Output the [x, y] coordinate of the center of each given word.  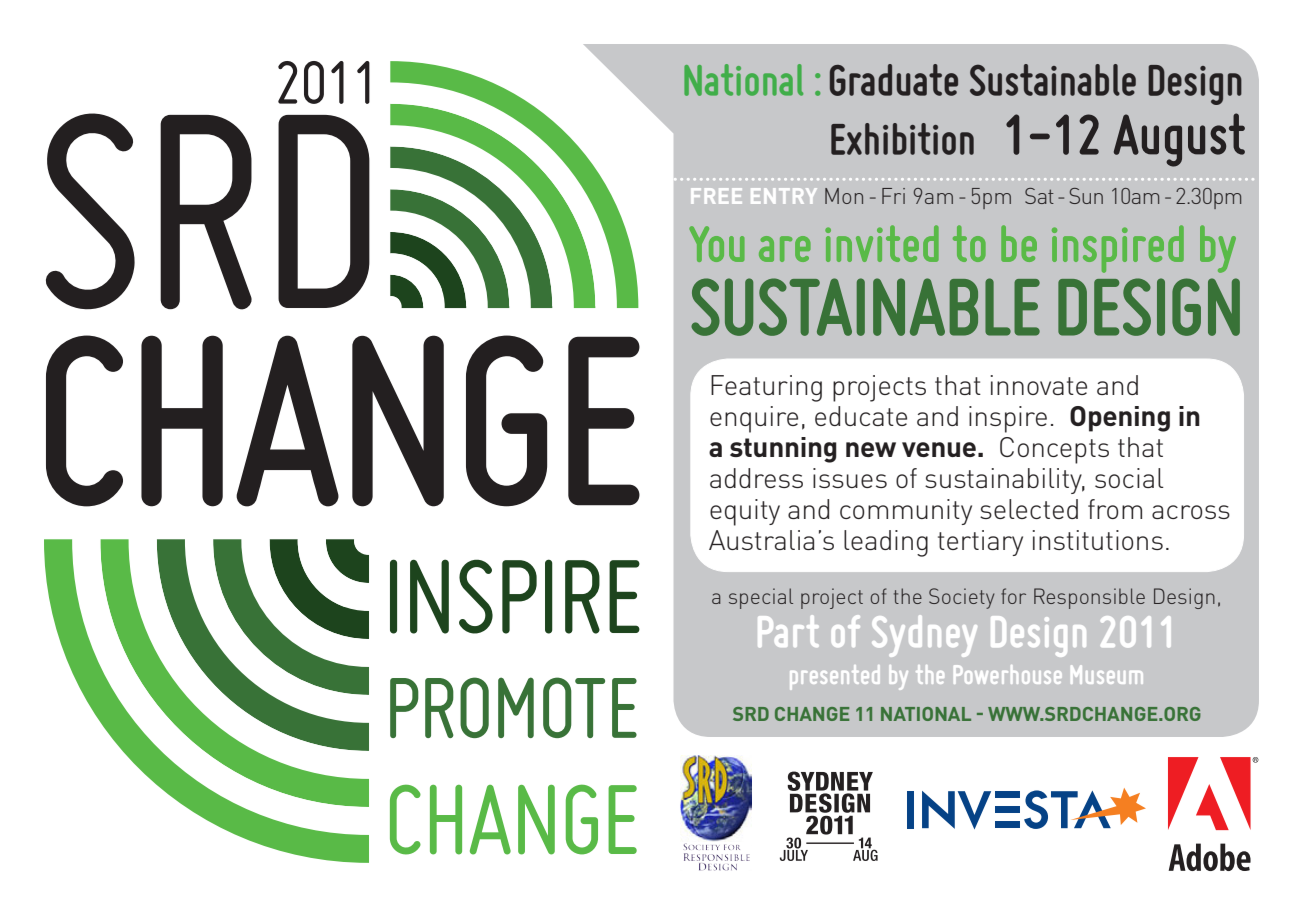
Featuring [766, 388]
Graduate [894, 80]
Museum [1107, 674]
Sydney [924, 636]
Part [788, 631]
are [785, 249]
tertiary [980, 543]
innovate [1039, 385]
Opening [1120, 419]
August [1179, 140]
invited [882, 243]
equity [745, 512]
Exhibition [902, 139]
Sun [1086, 196]
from [1115, 509]
